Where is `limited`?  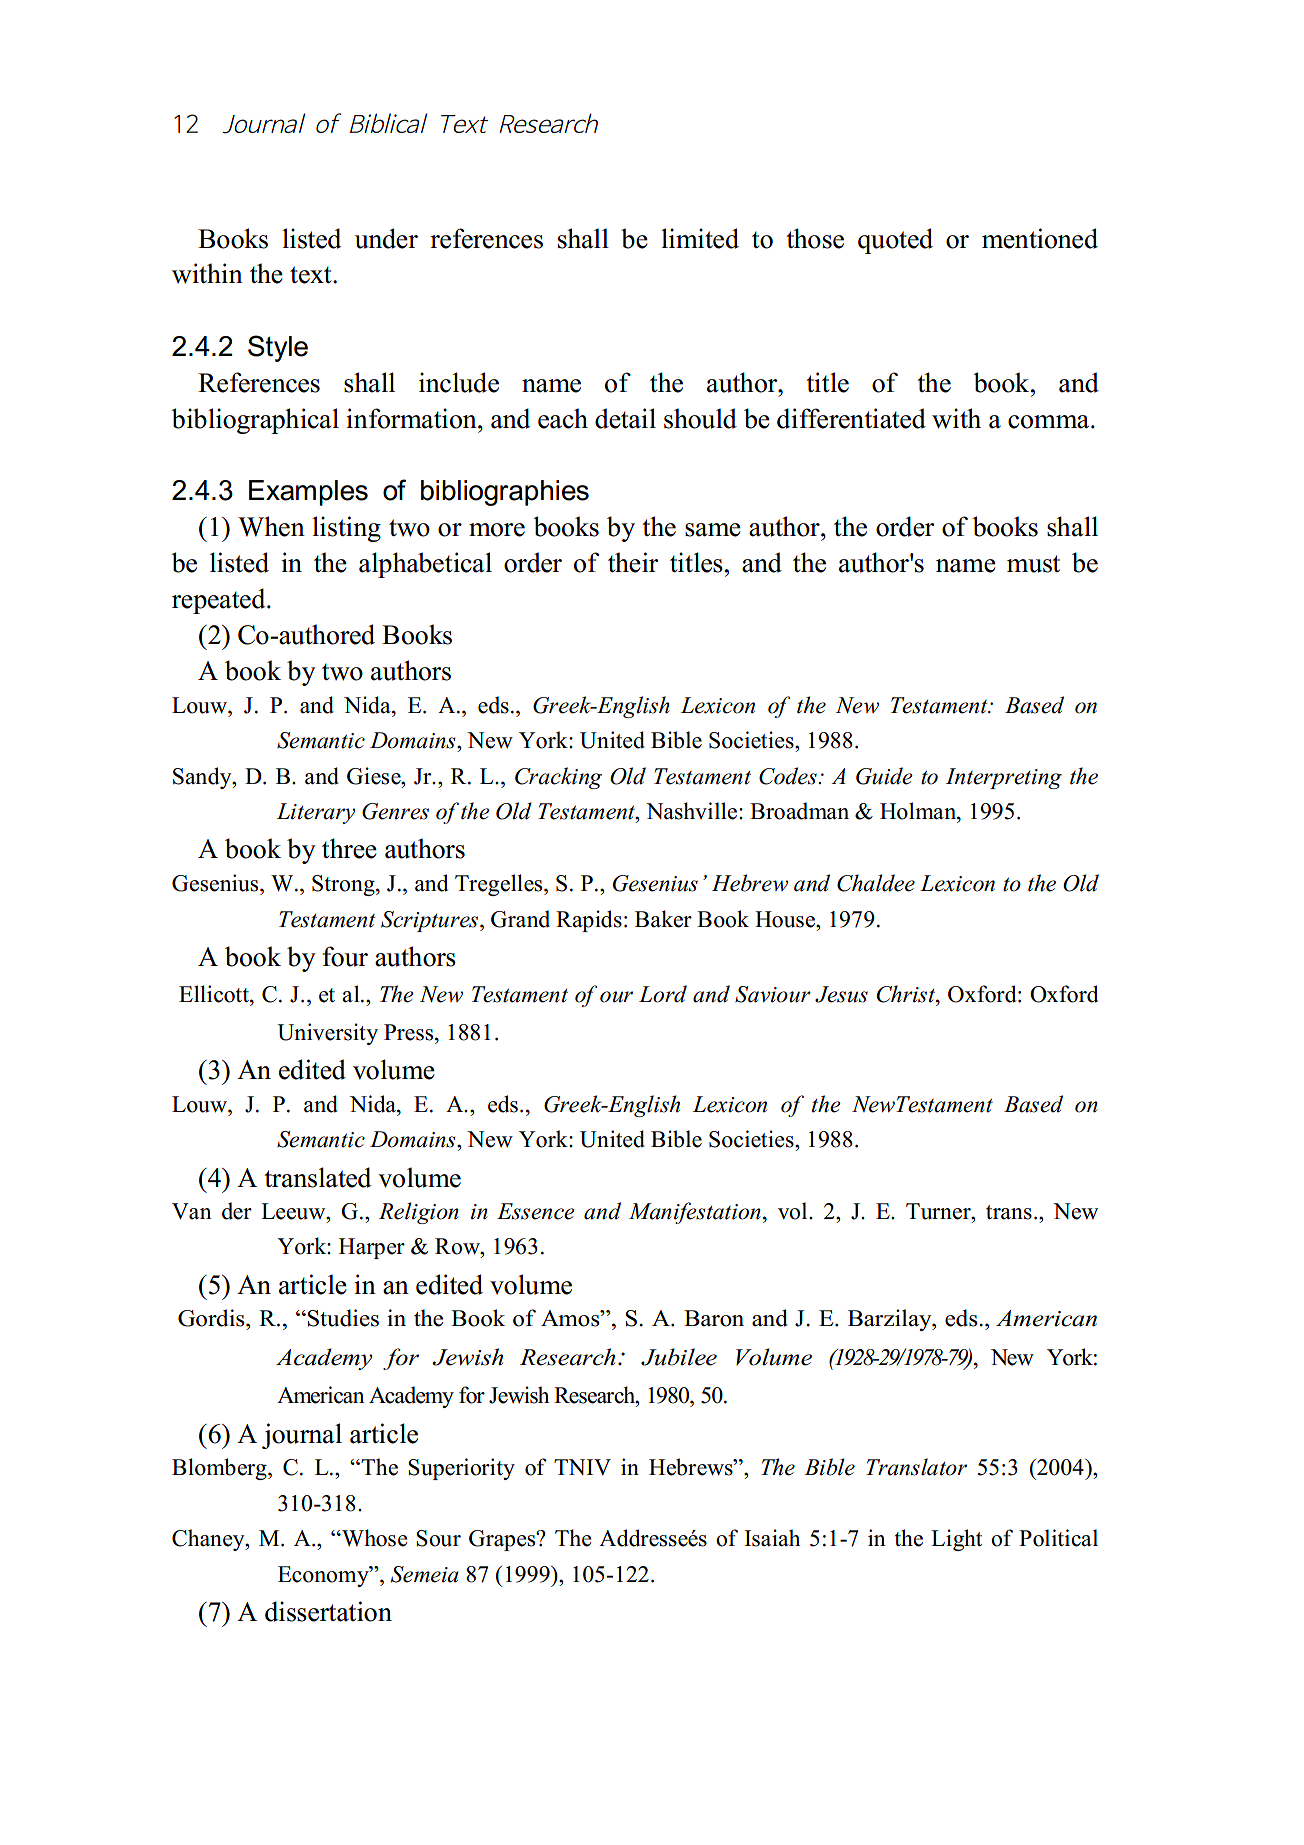
limited is located at coordinates (700, 238).
